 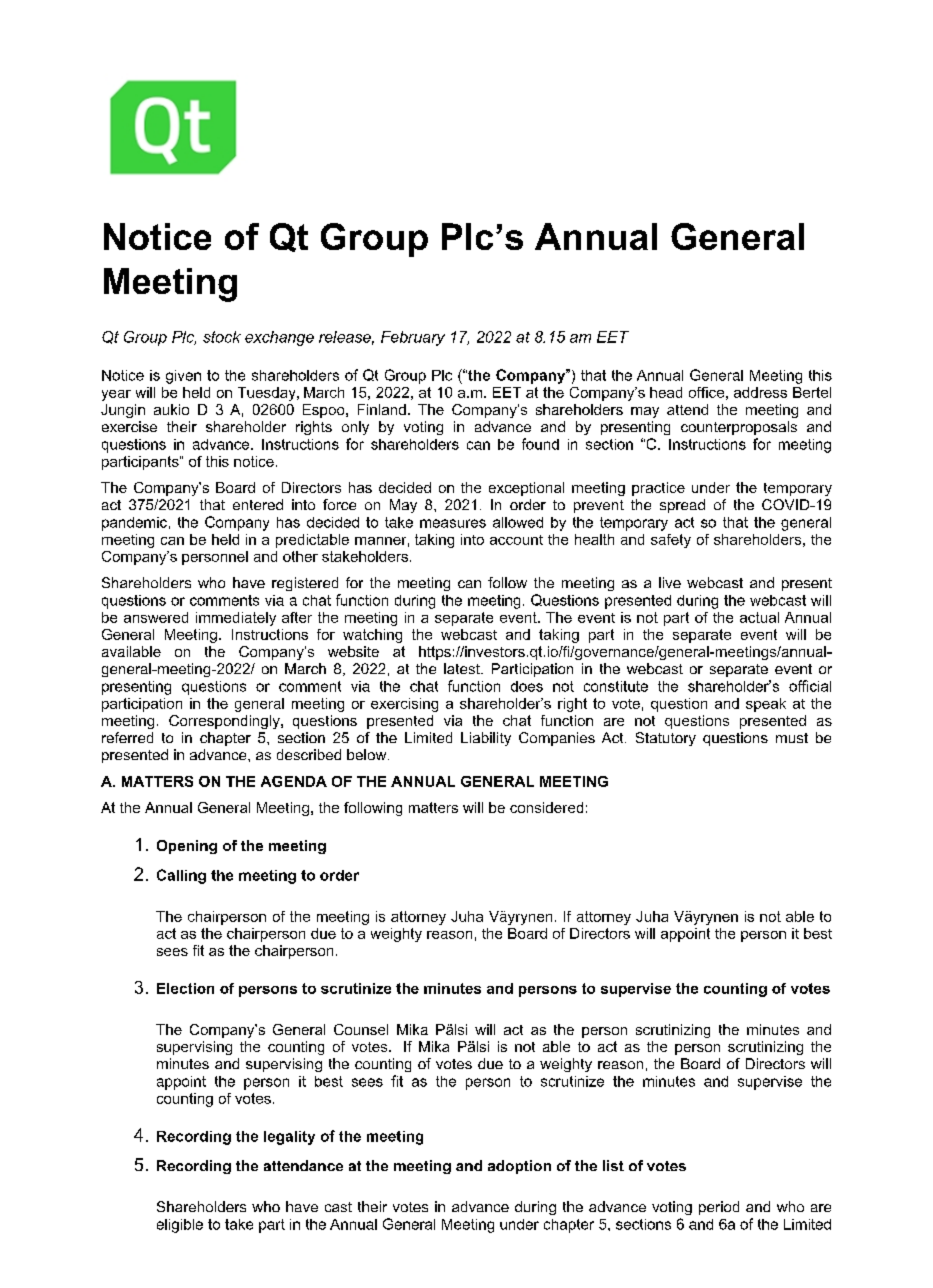 I want to click on Statutory, so click(x=666, y=739).
